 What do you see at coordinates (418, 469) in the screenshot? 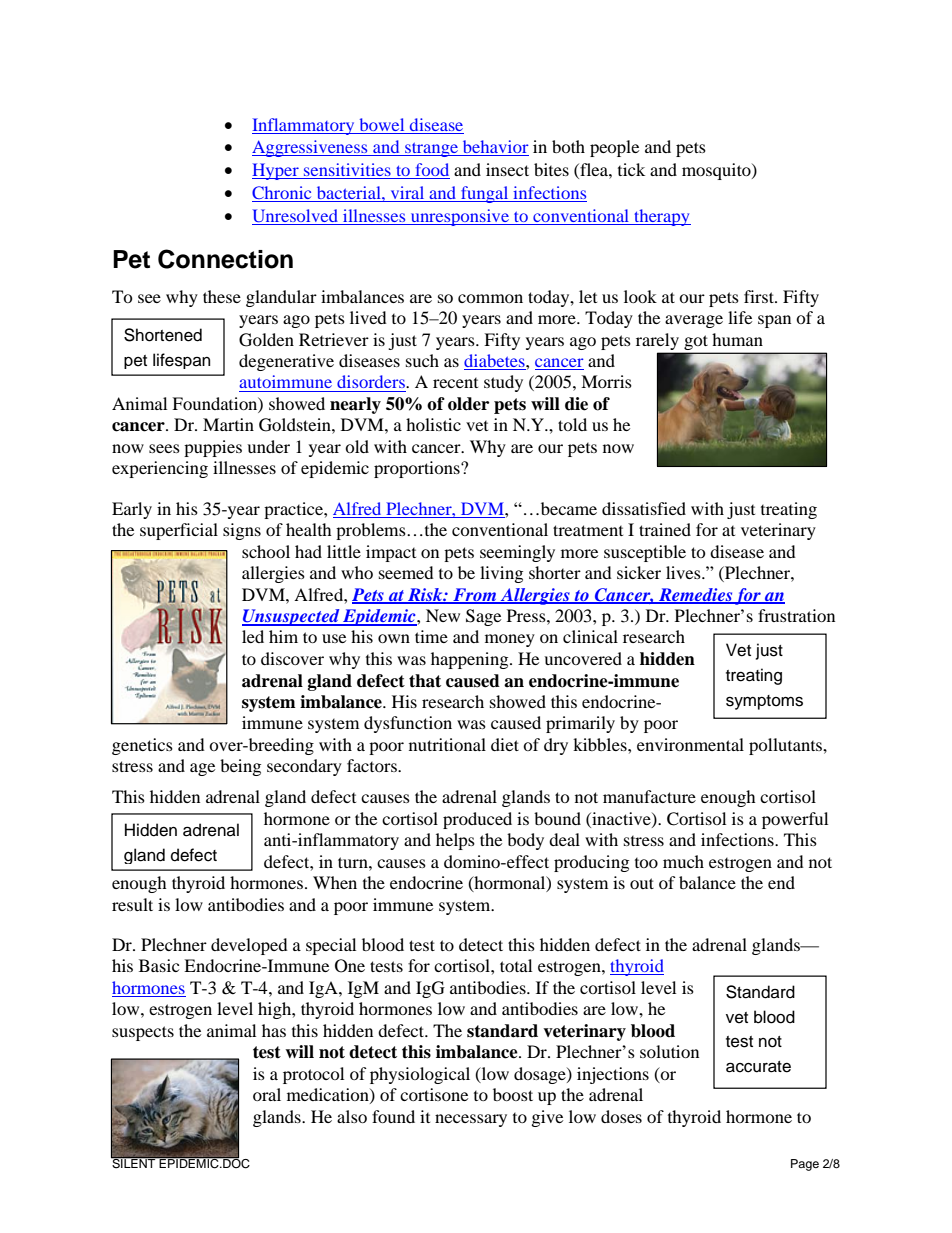
I see `proportions` at bounding box center [418, 469].
